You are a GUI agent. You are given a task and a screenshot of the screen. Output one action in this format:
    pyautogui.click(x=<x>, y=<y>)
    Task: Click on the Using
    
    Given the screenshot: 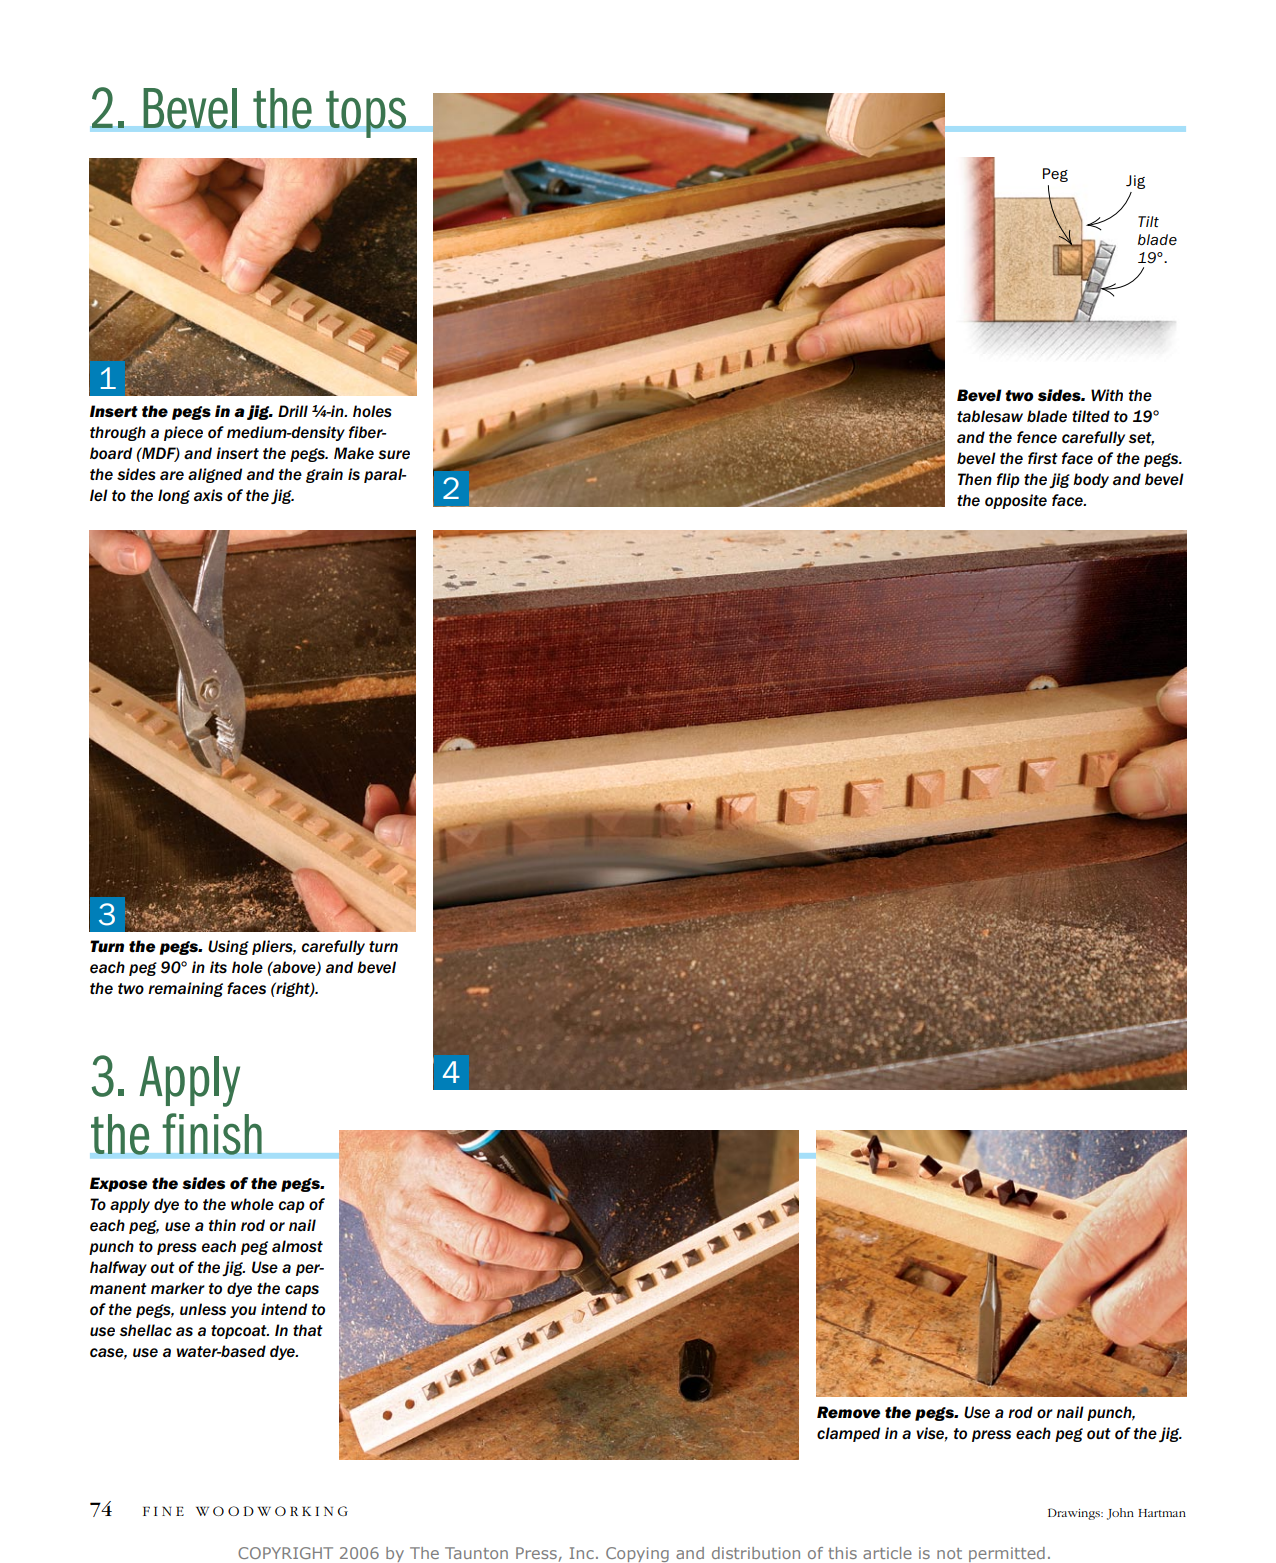 What is the action you would take?
    pyautogui.click(x=228, y=947)
